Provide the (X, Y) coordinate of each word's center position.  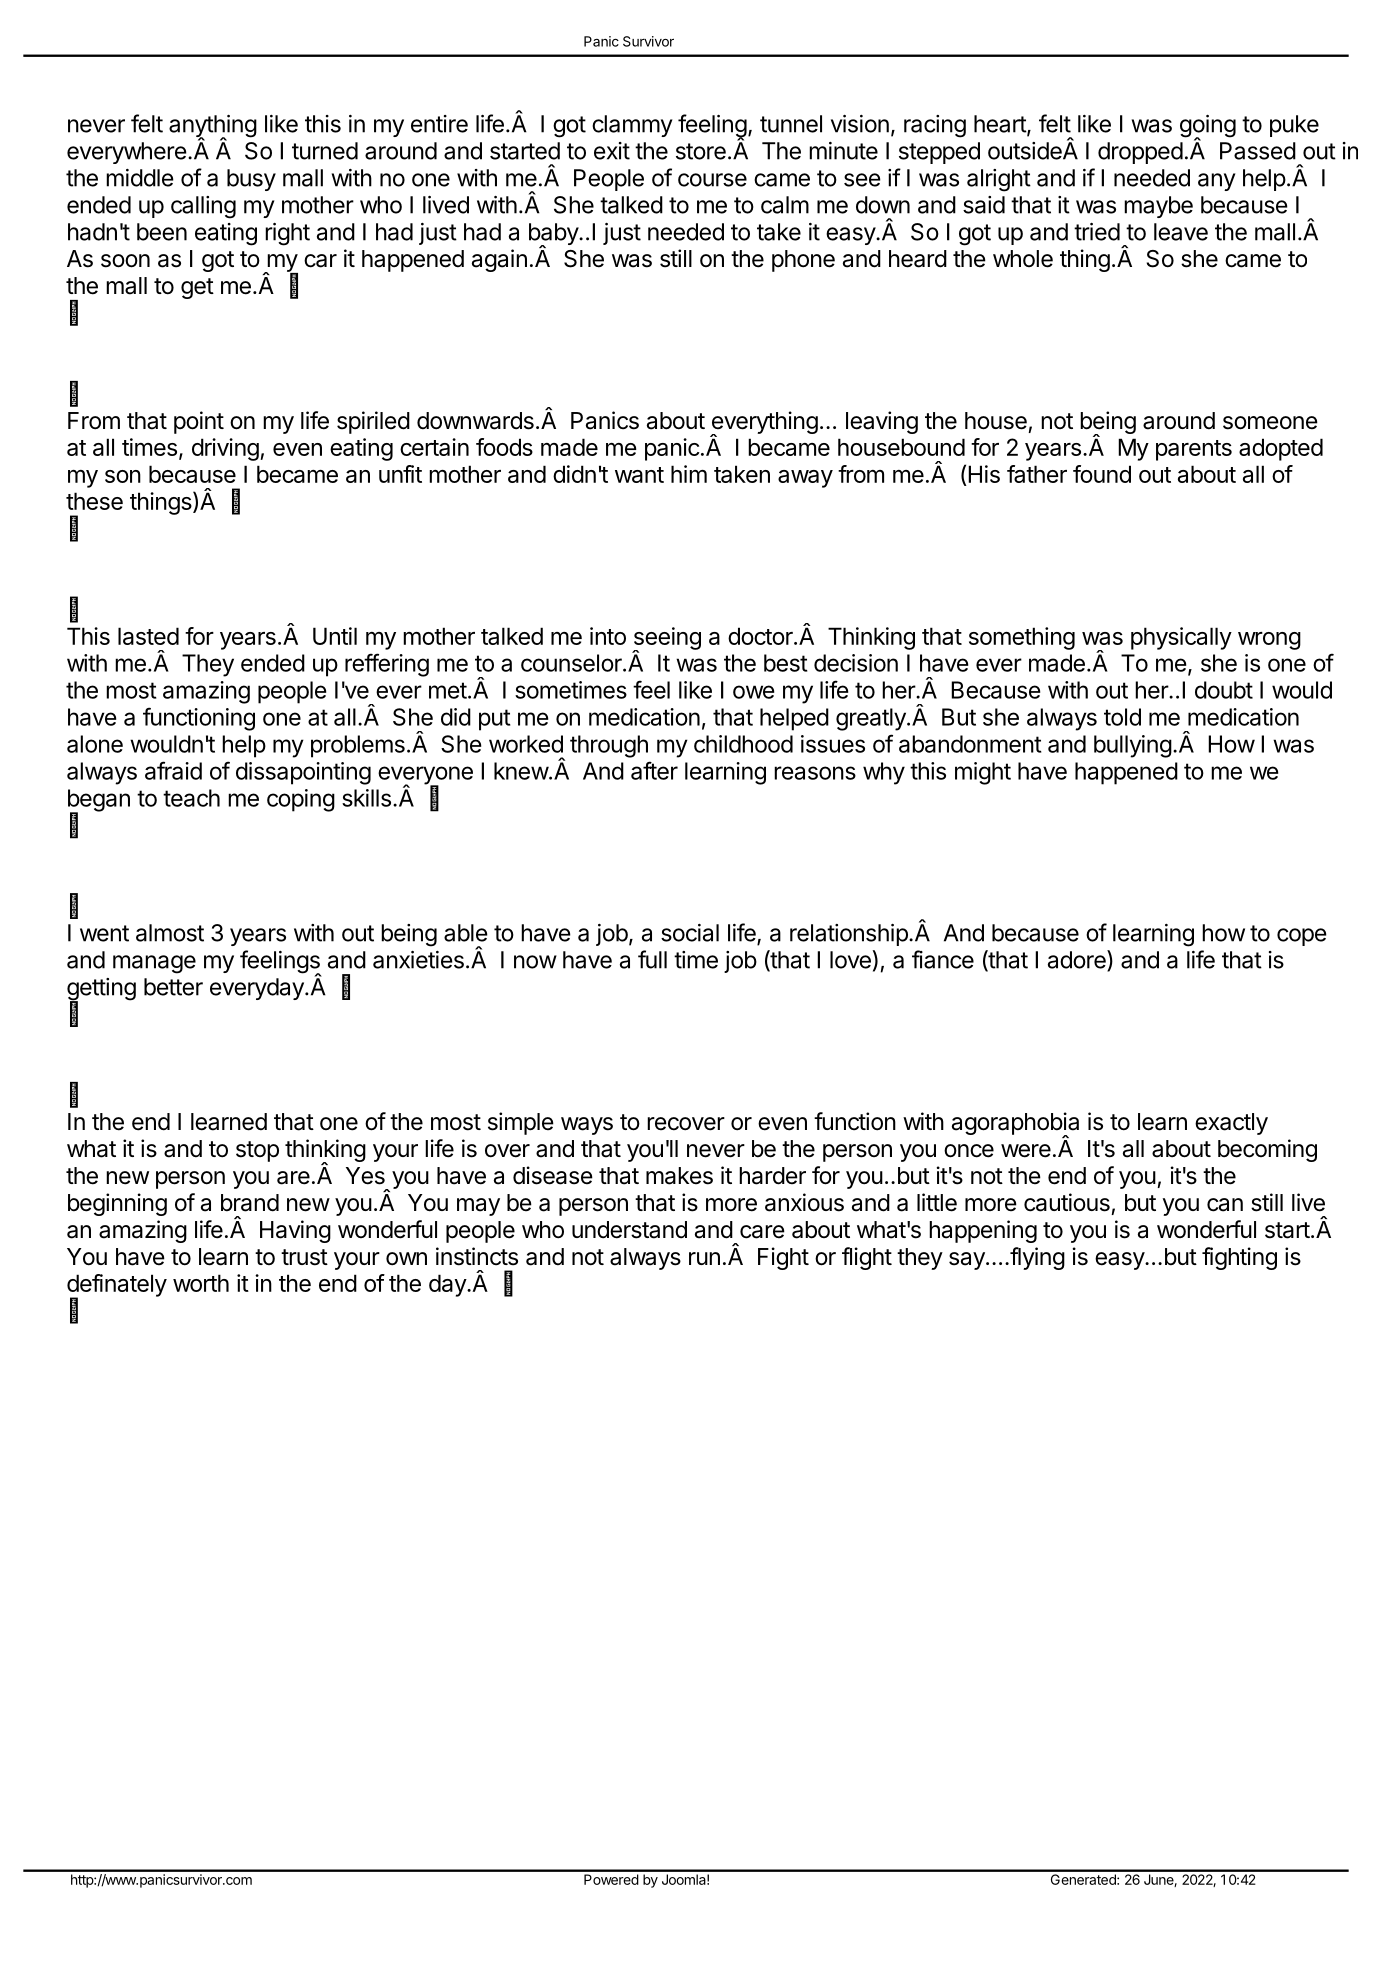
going (1208, 127)
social (690, 933)
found (1102, 474)
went (104, 933)
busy (251, 180)
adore (1078, 960)
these (94, 501)
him (689, 474)
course (712, 180)
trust (304, 1257)
